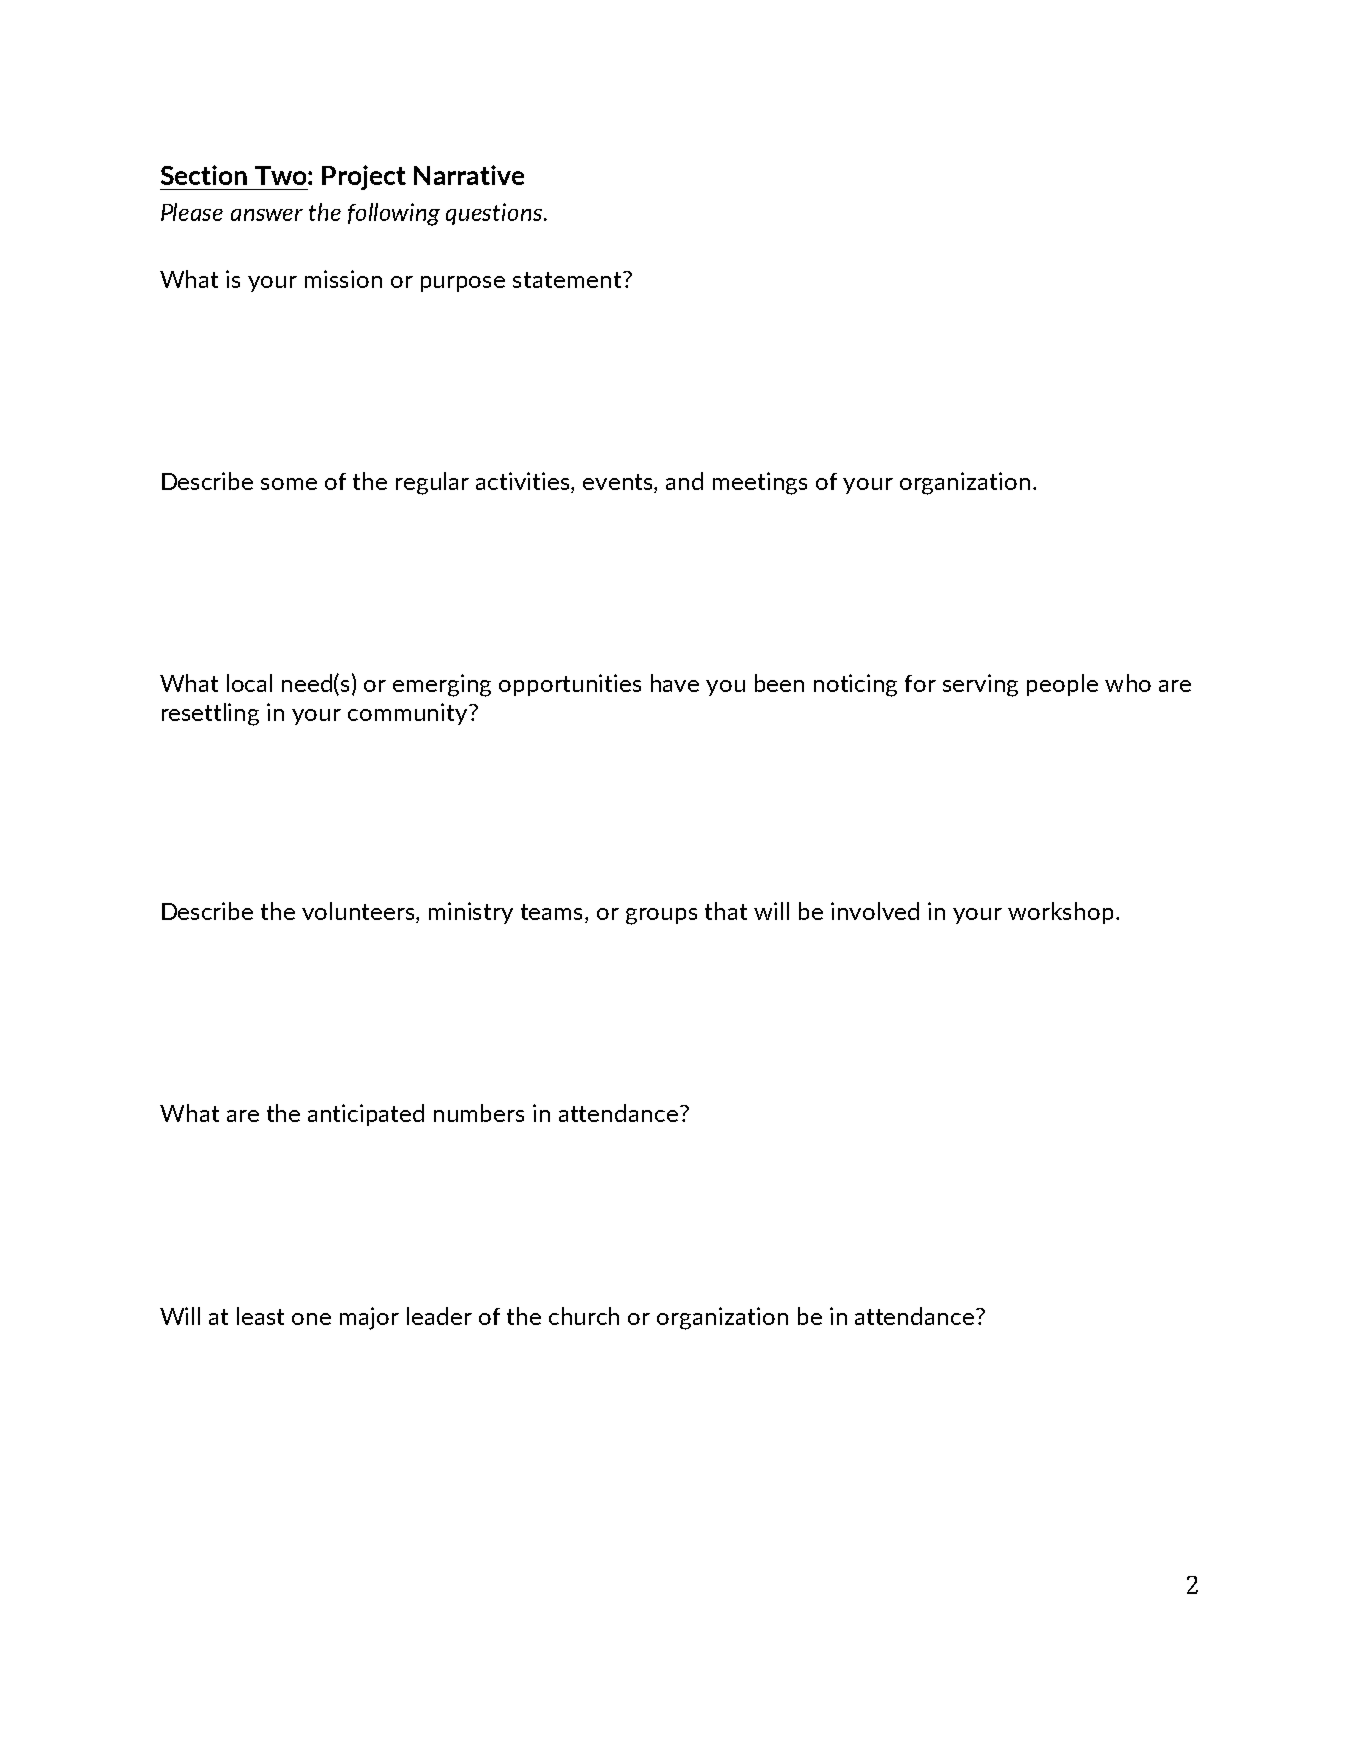 This page has width=1360, height=1760. What do you see at coordinates (1062, 685) in the page?
I see `people` at bounding box center [1062, 685].
